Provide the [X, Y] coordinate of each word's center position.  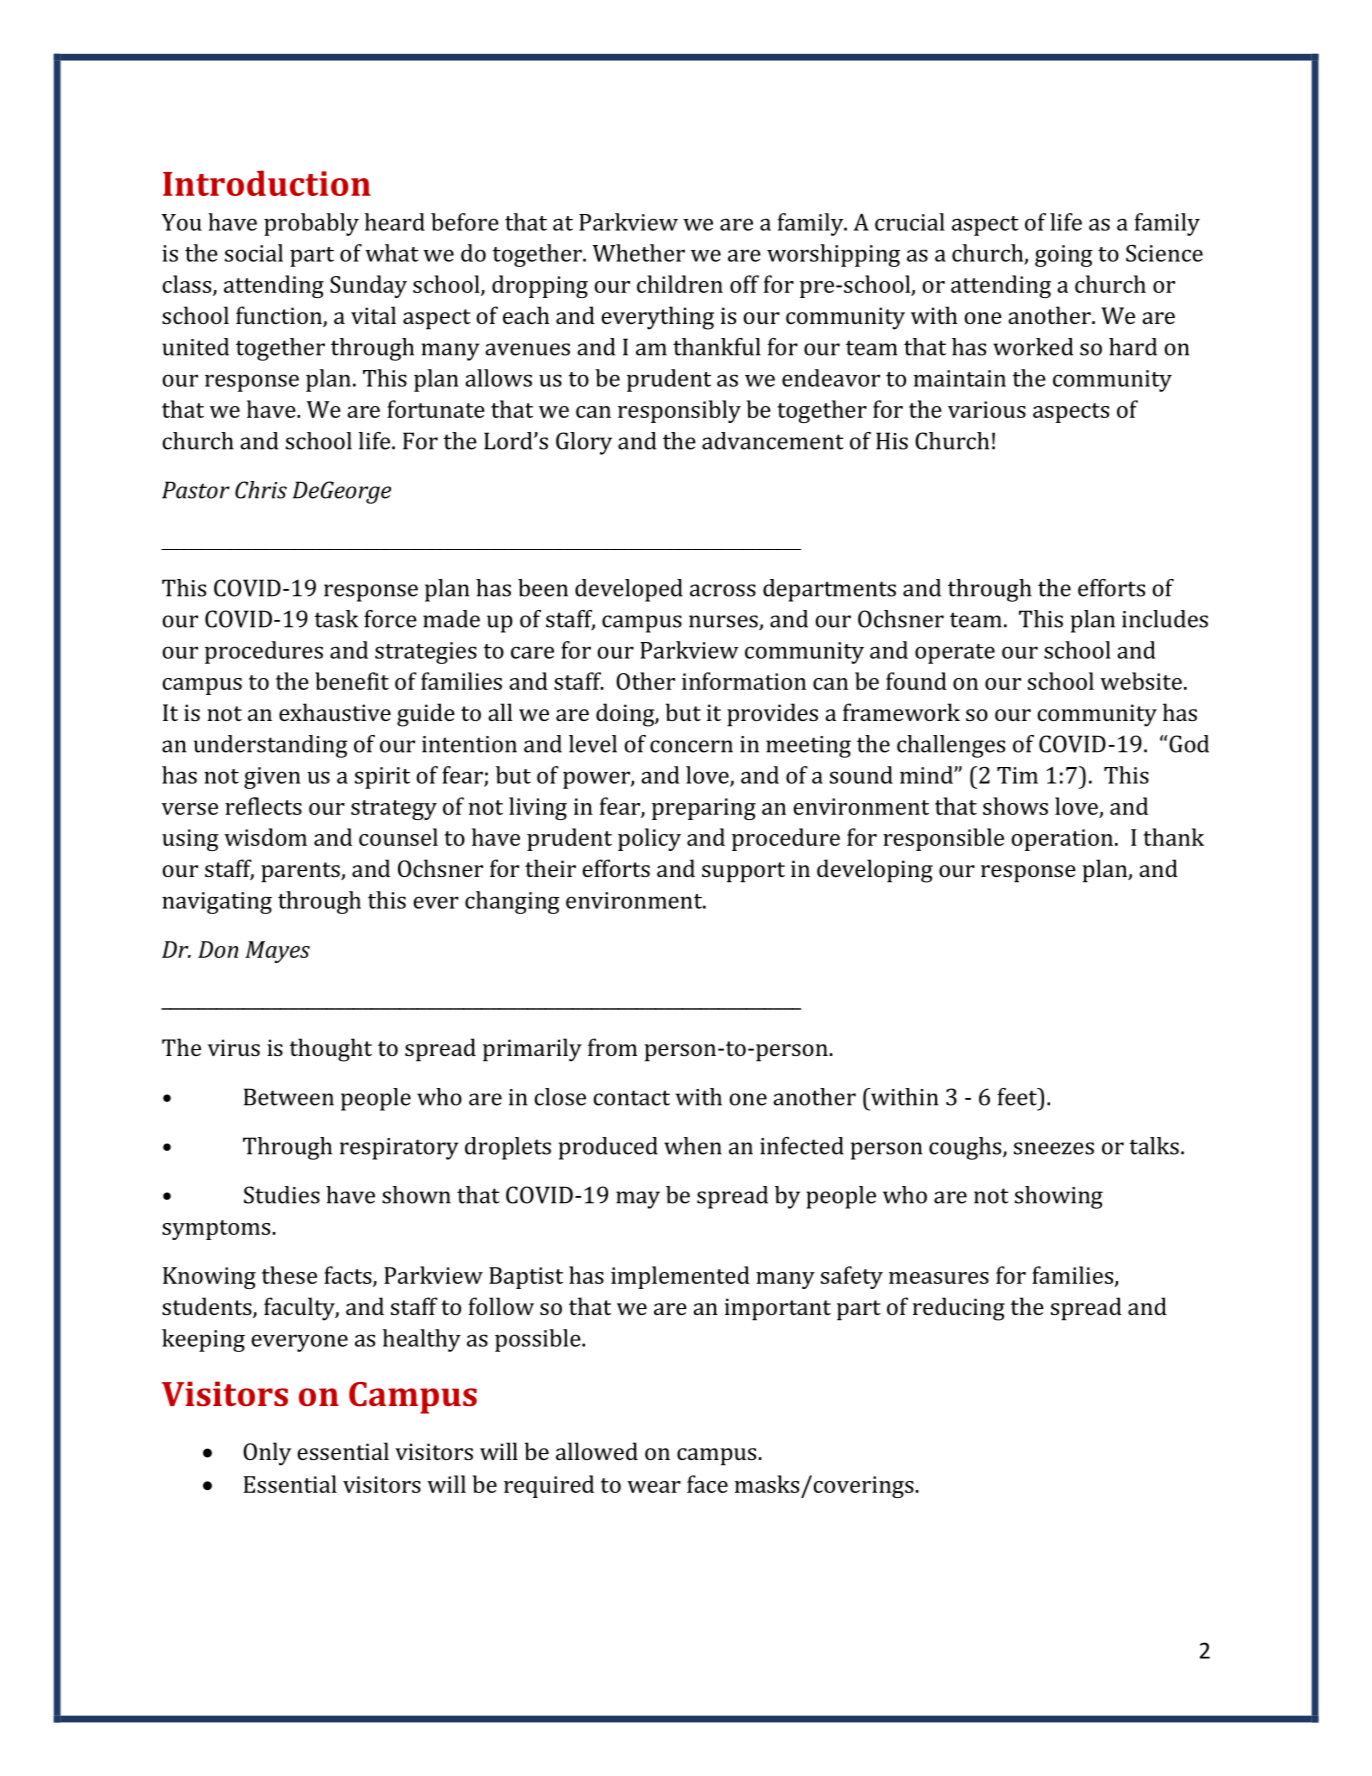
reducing [959, 1309]
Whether [639, 253]
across [723, 590]
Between [289, 1097]
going [1064, 256]
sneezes [1054, 1148]
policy [649, 839]
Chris [261, 490]
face [707, 1484]
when [693, 1146]
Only [267, 1454]
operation [1062, 840]
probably [311, 224]
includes [1165, 619]
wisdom [265, 837]
